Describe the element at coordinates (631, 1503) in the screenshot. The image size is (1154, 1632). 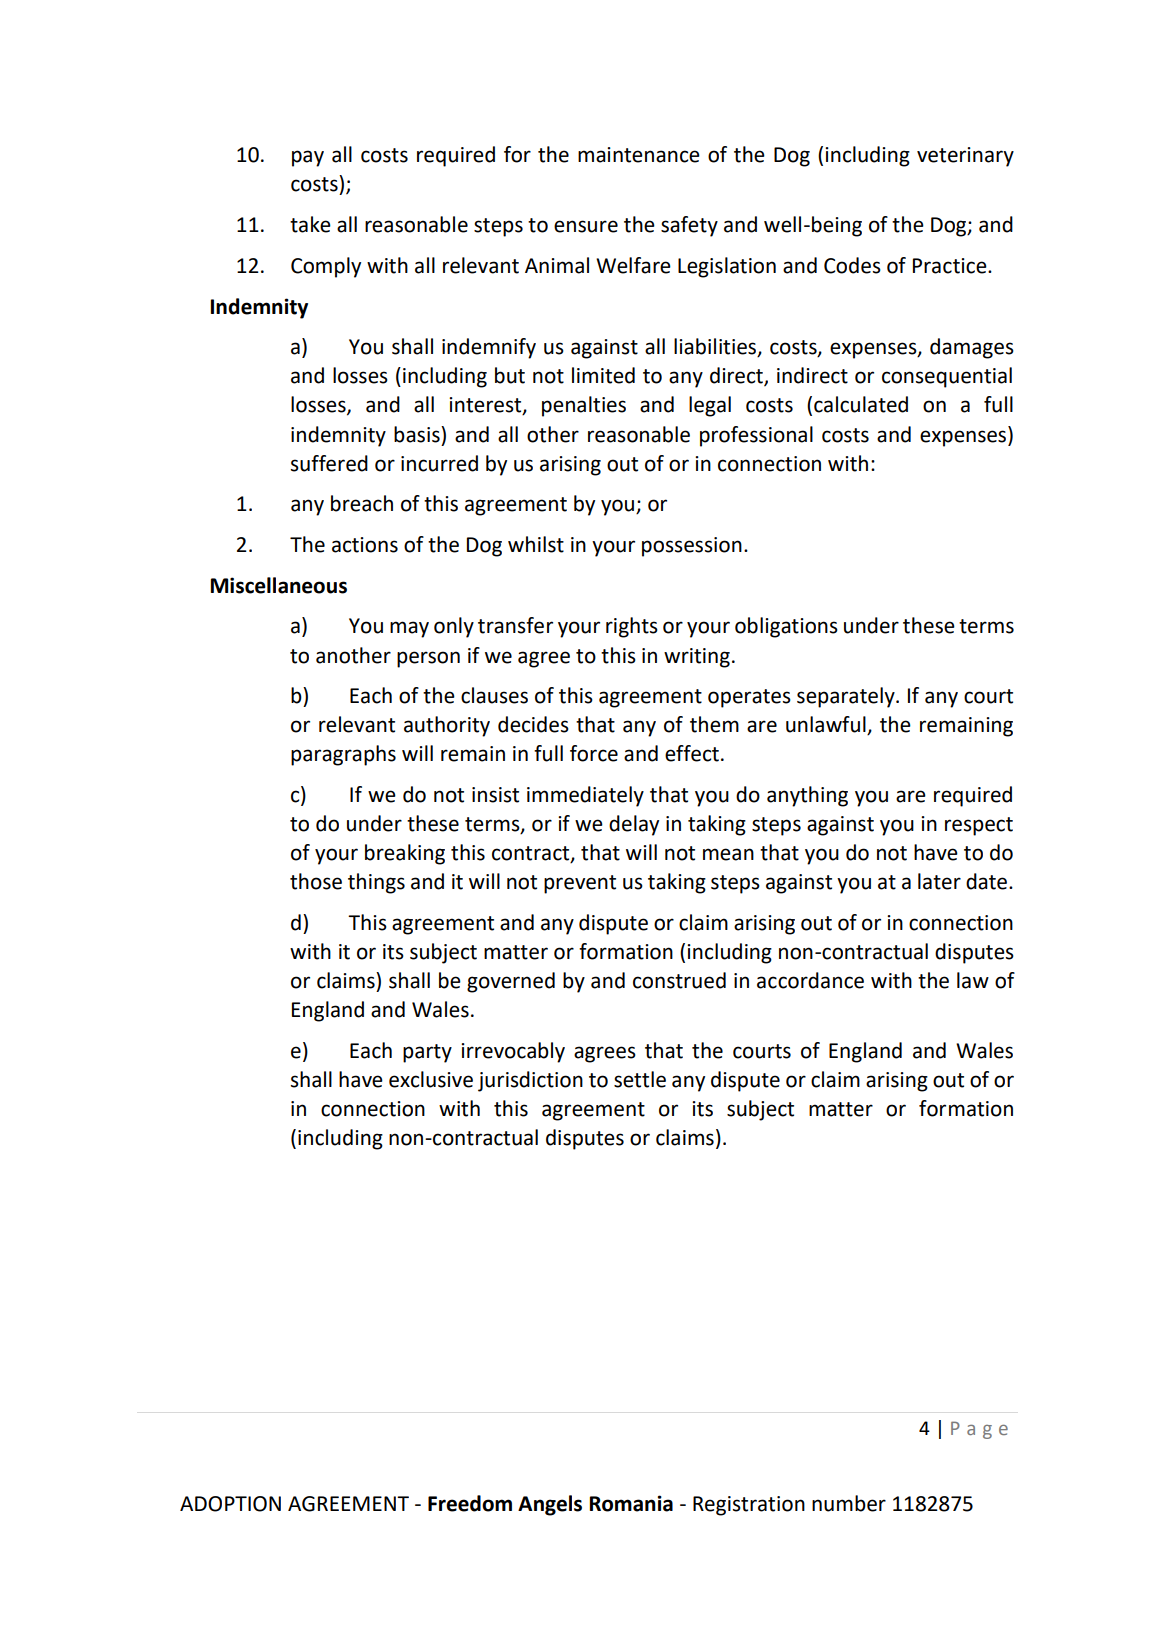
I see `Romania` at that location.
